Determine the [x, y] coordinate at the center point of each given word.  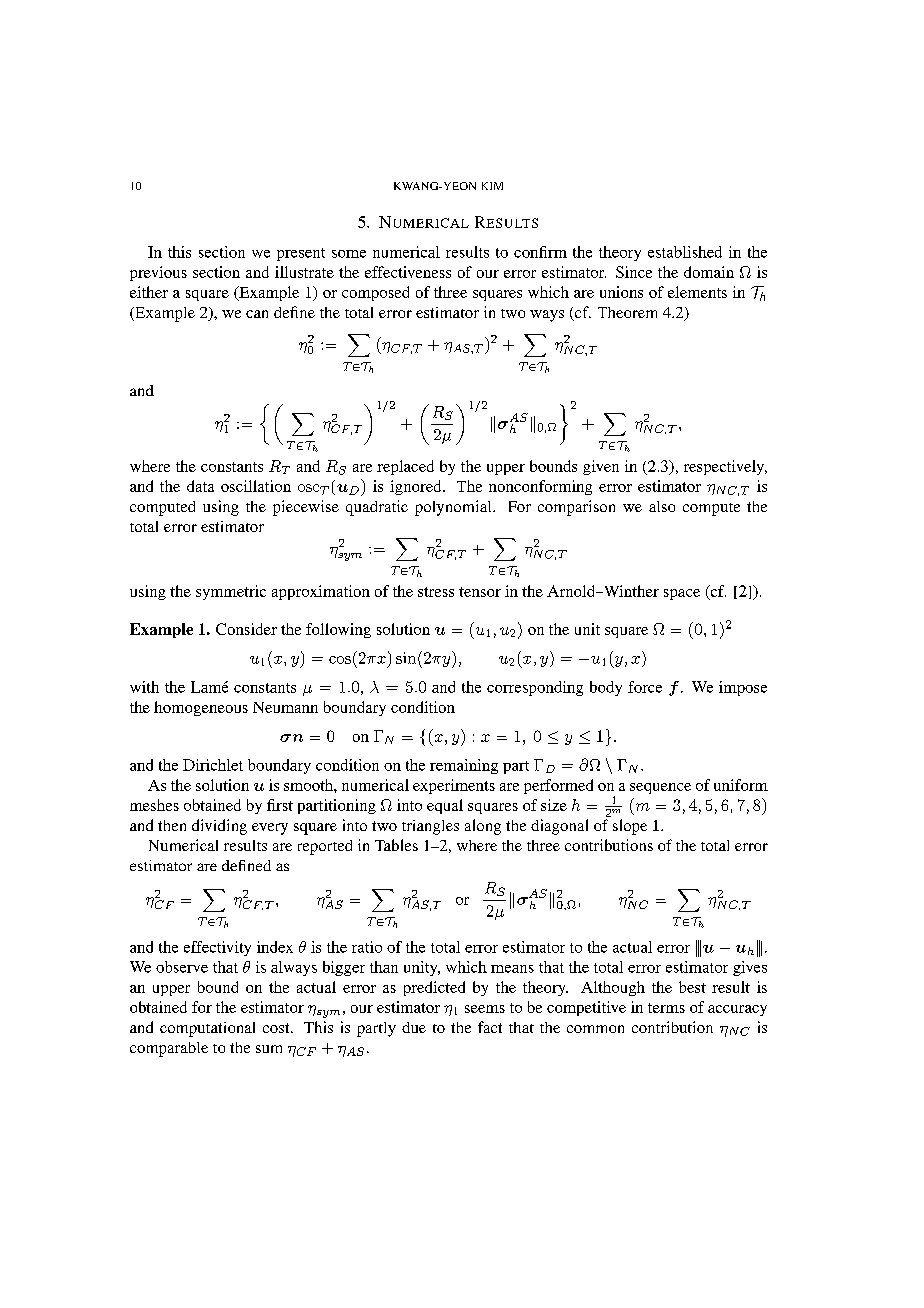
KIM [492, 186]
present [301, 254]
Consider [246, 629]
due [414, 1027]
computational [207, 1029]
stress [436, 592]
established [685, 252]
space [682, 594]
